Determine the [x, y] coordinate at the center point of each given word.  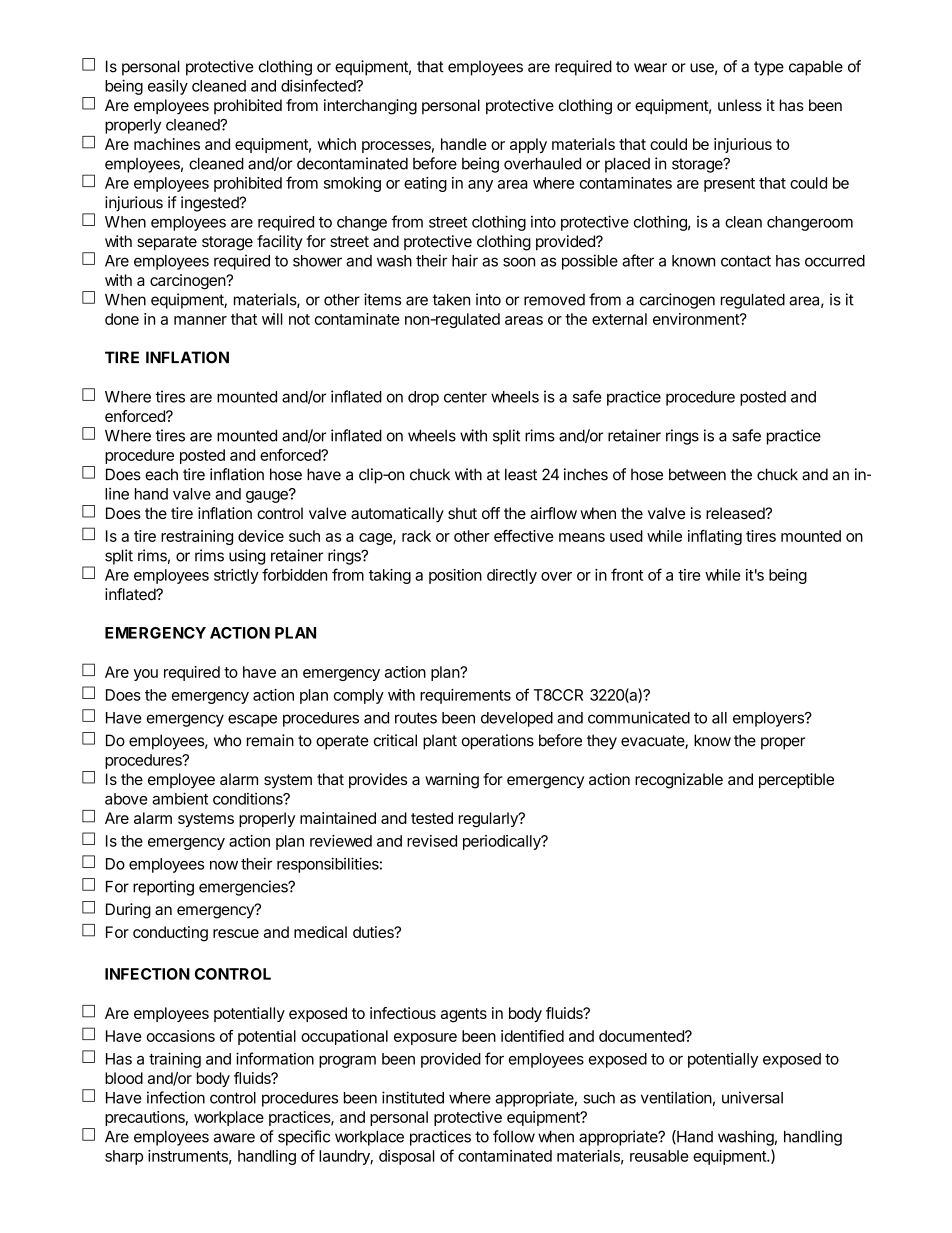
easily [168, 87]
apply [528, 145]
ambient [180, 798]
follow [514, 1136]
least [521, 474]
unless [740, 105]
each [161, 474]
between [697, 474]
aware [234, 1138]
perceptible [796, 781]
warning [452, 781]
